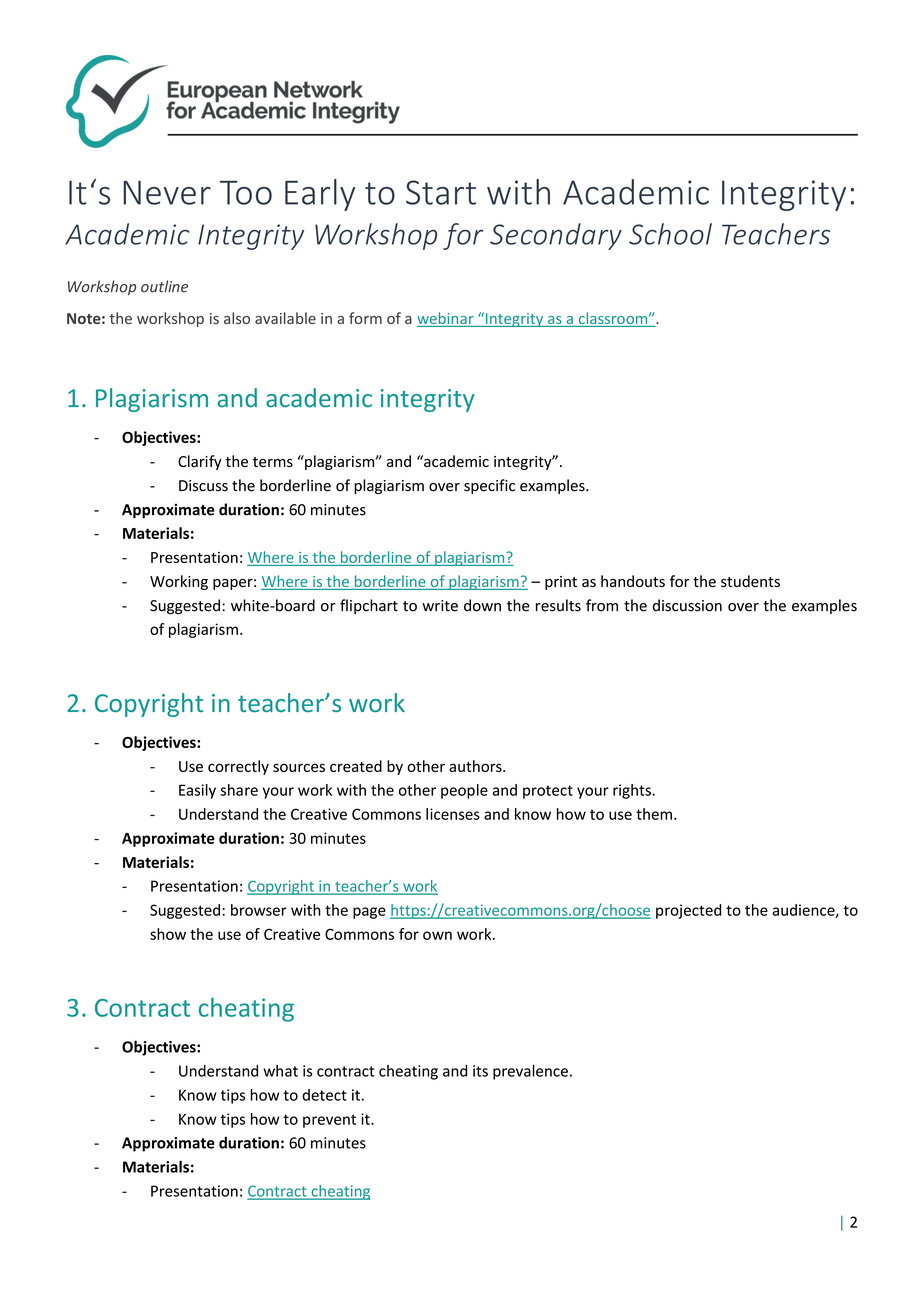  Describe the element at coordinates (602, 605) in the screenshot. I see `from` at that location.
